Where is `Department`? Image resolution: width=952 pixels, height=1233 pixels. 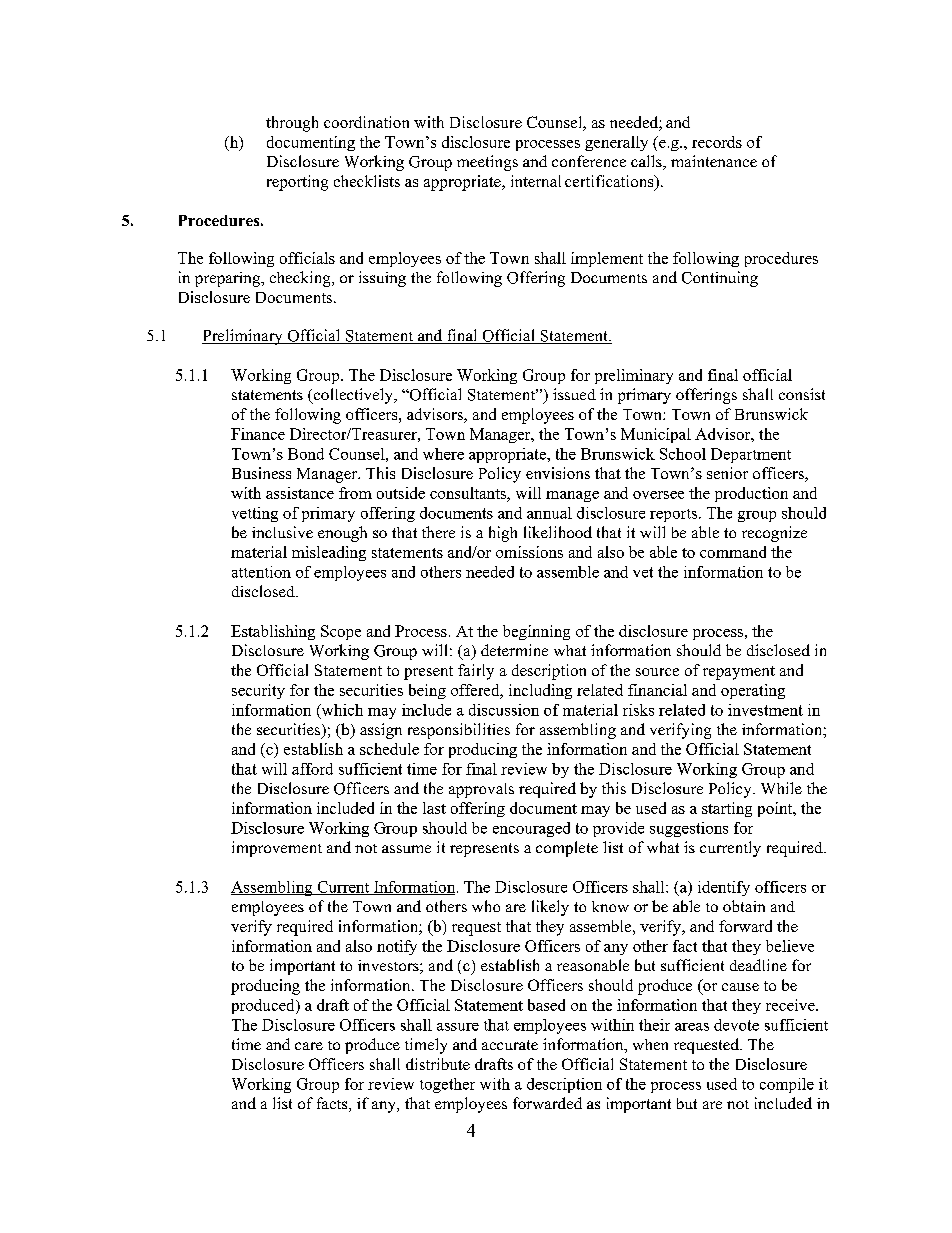 Department is located at coordinates (751, 455).
